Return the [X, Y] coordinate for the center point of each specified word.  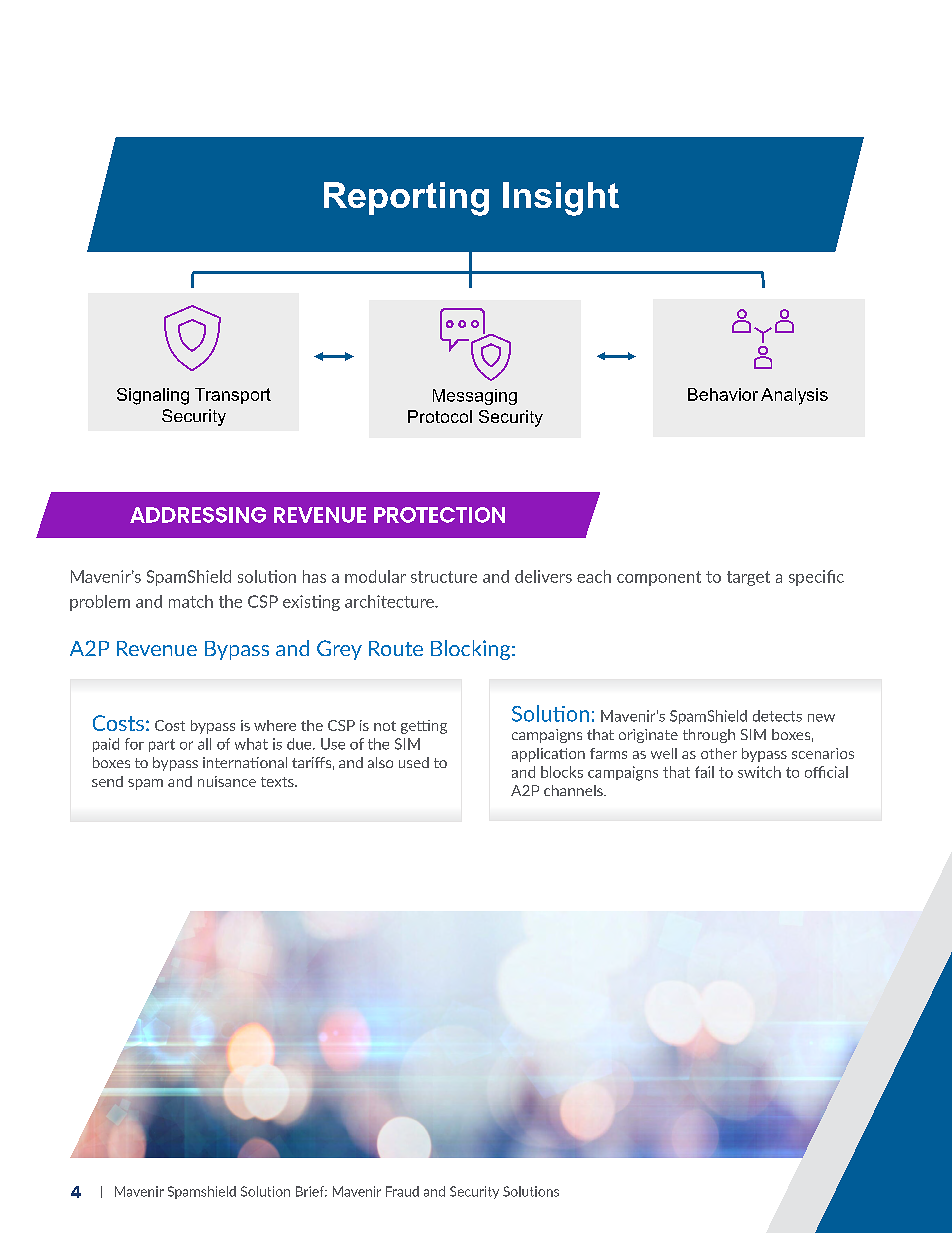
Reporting [406, 199]
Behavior [723, 394]
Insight [561, 199]
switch [759, 772]
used [414, 762]
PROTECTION [439, 515]
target [748, 578]
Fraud [402, 1191]
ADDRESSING [198, 515]
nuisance [227, 781]
